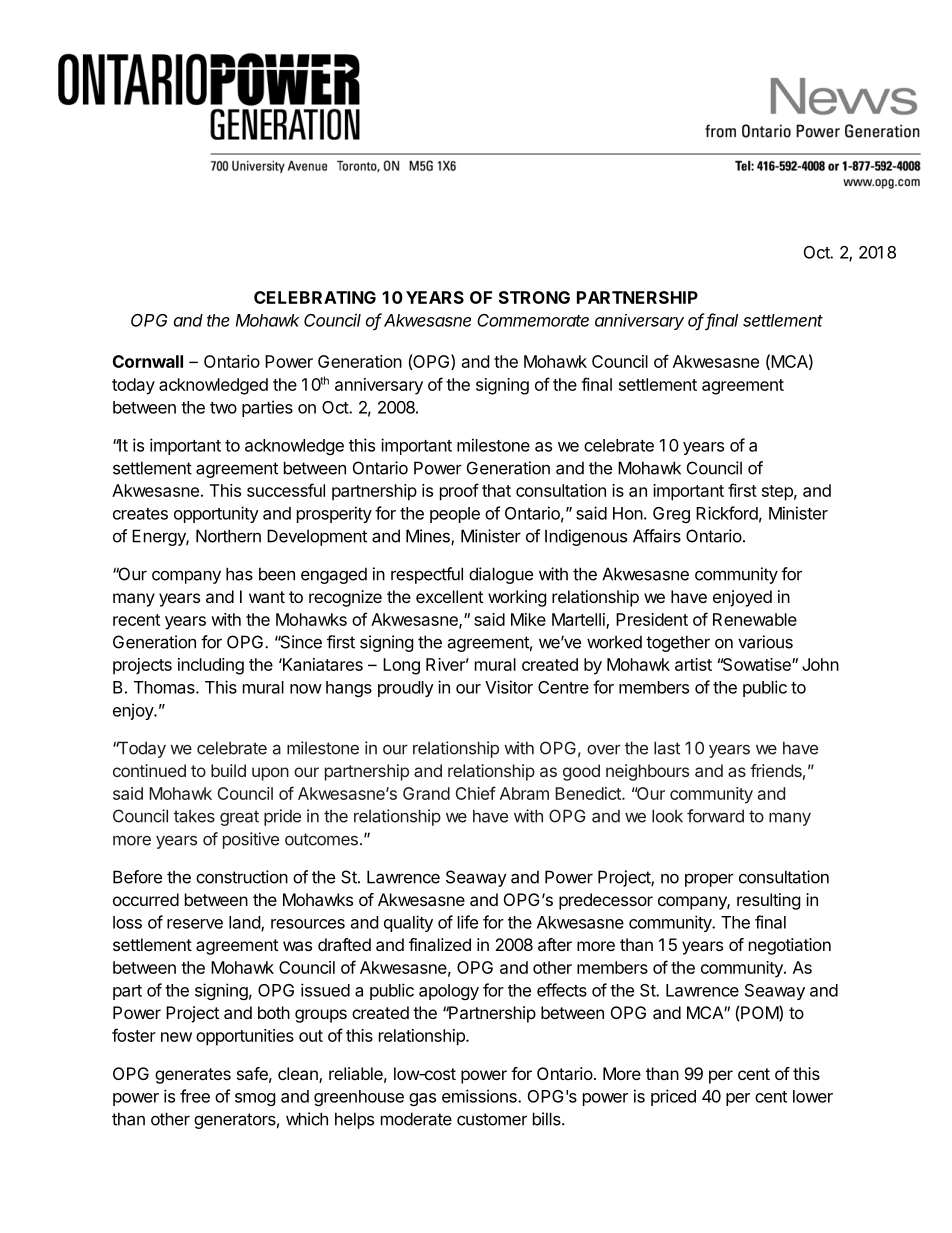 The image size is (952, 1233). Describe the element at coordinates (533, 320) in the page. I see `Commemorate` at that location.
